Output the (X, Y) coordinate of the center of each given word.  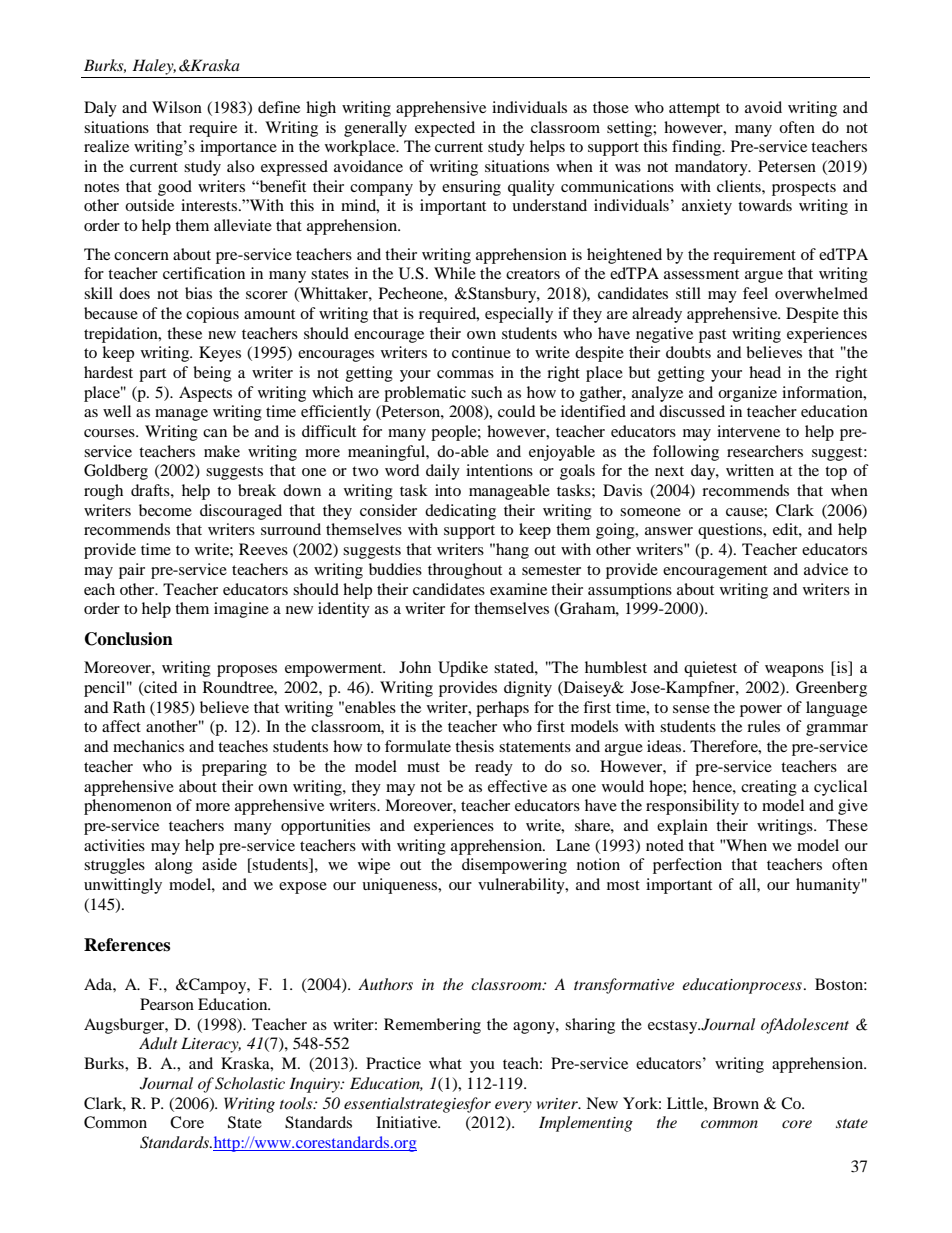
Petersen (787, 166)
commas (465, 374)
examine (518, 589)
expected (445, 129)
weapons (794, 671)
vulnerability (522, 886)
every (513, 1107)
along (174, 866)
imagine (241, 610)
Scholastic (250, 1083)
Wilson (177, 107)
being (212, 374)
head (765, 372)
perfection (687, 866)
